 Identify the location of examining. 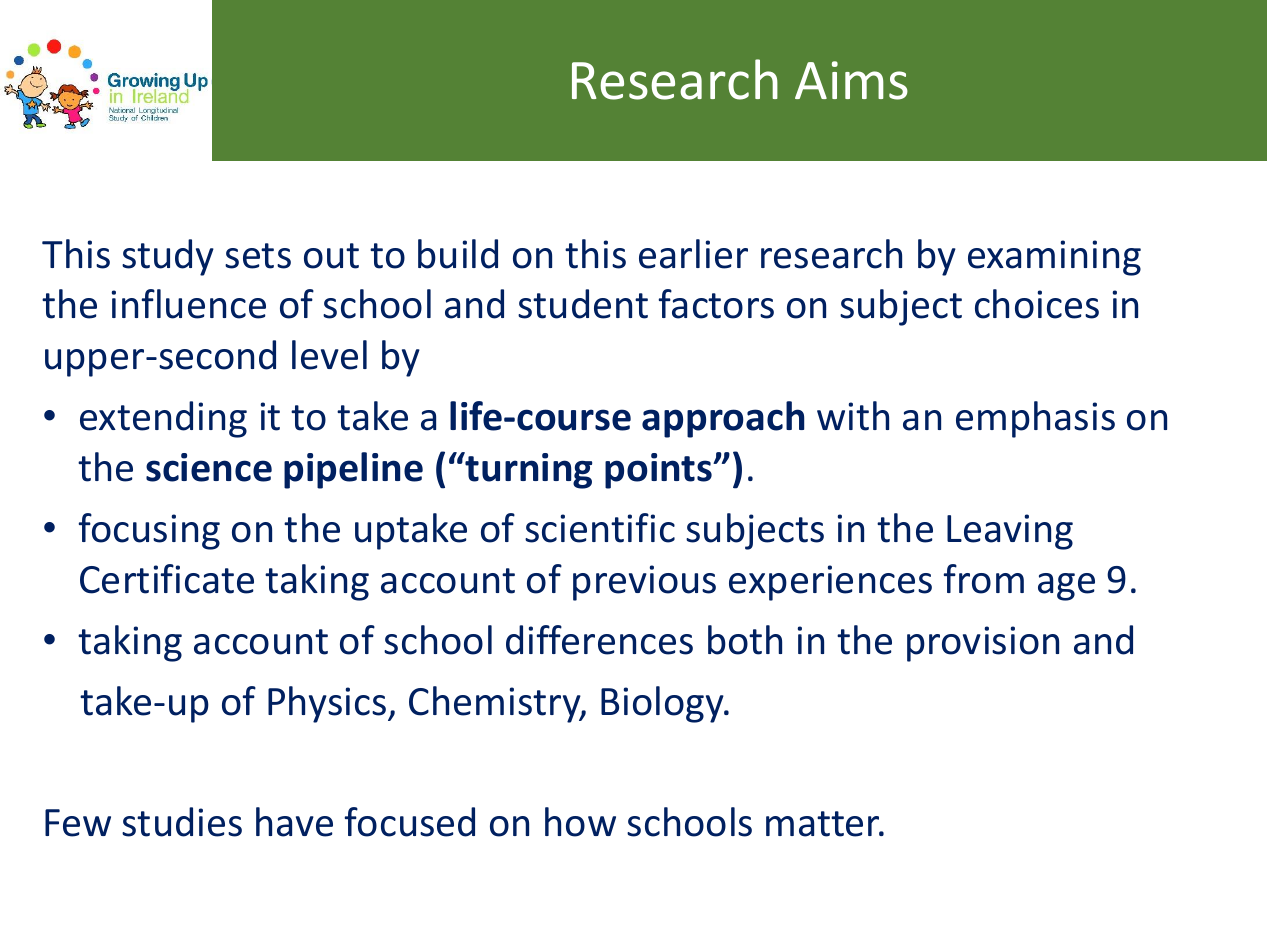
(1054, 258).
